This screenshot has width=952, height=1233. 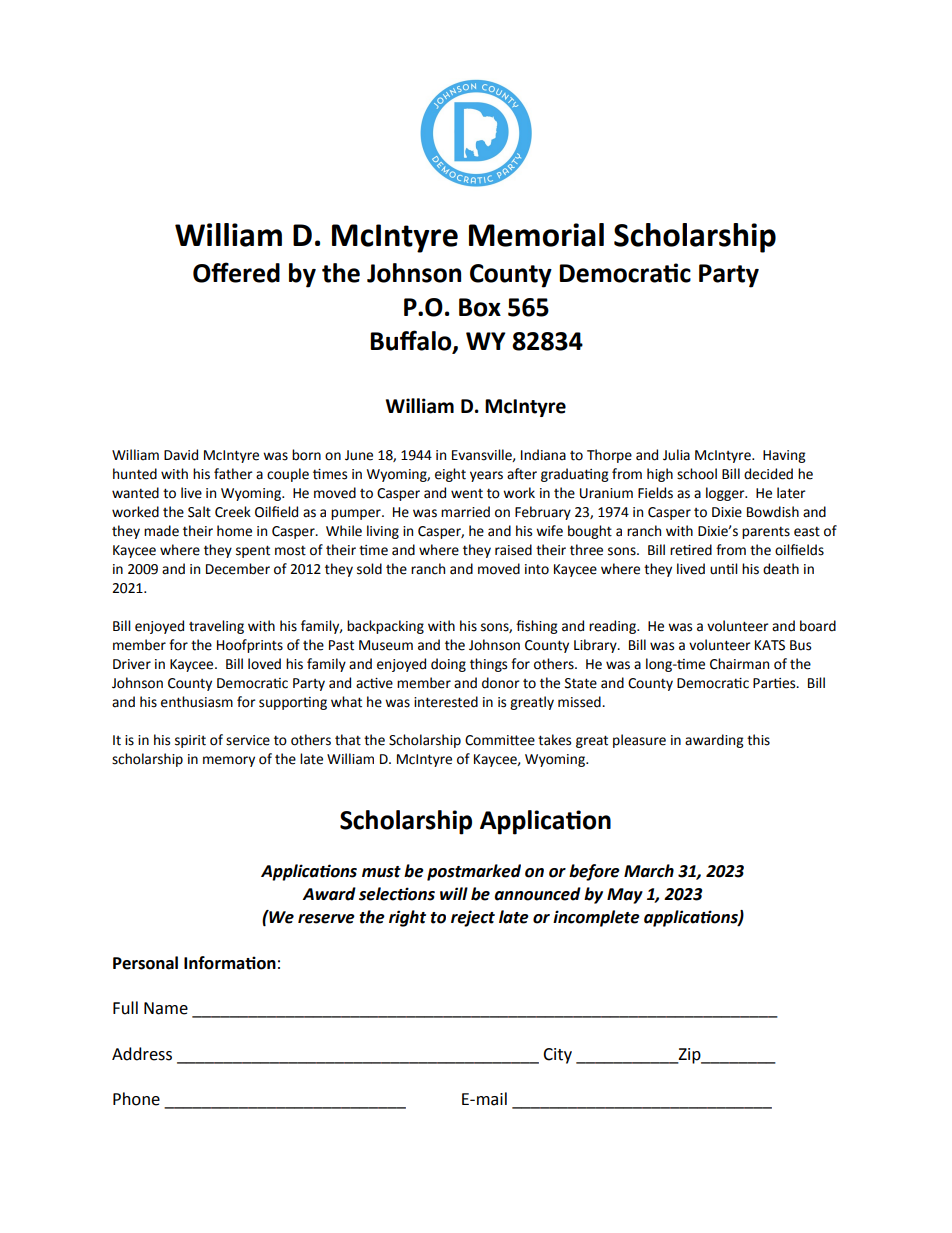 What do you see at coordinates (480, 307) in the screenshot?
I see `Box` at bounding box center [480, 307].
